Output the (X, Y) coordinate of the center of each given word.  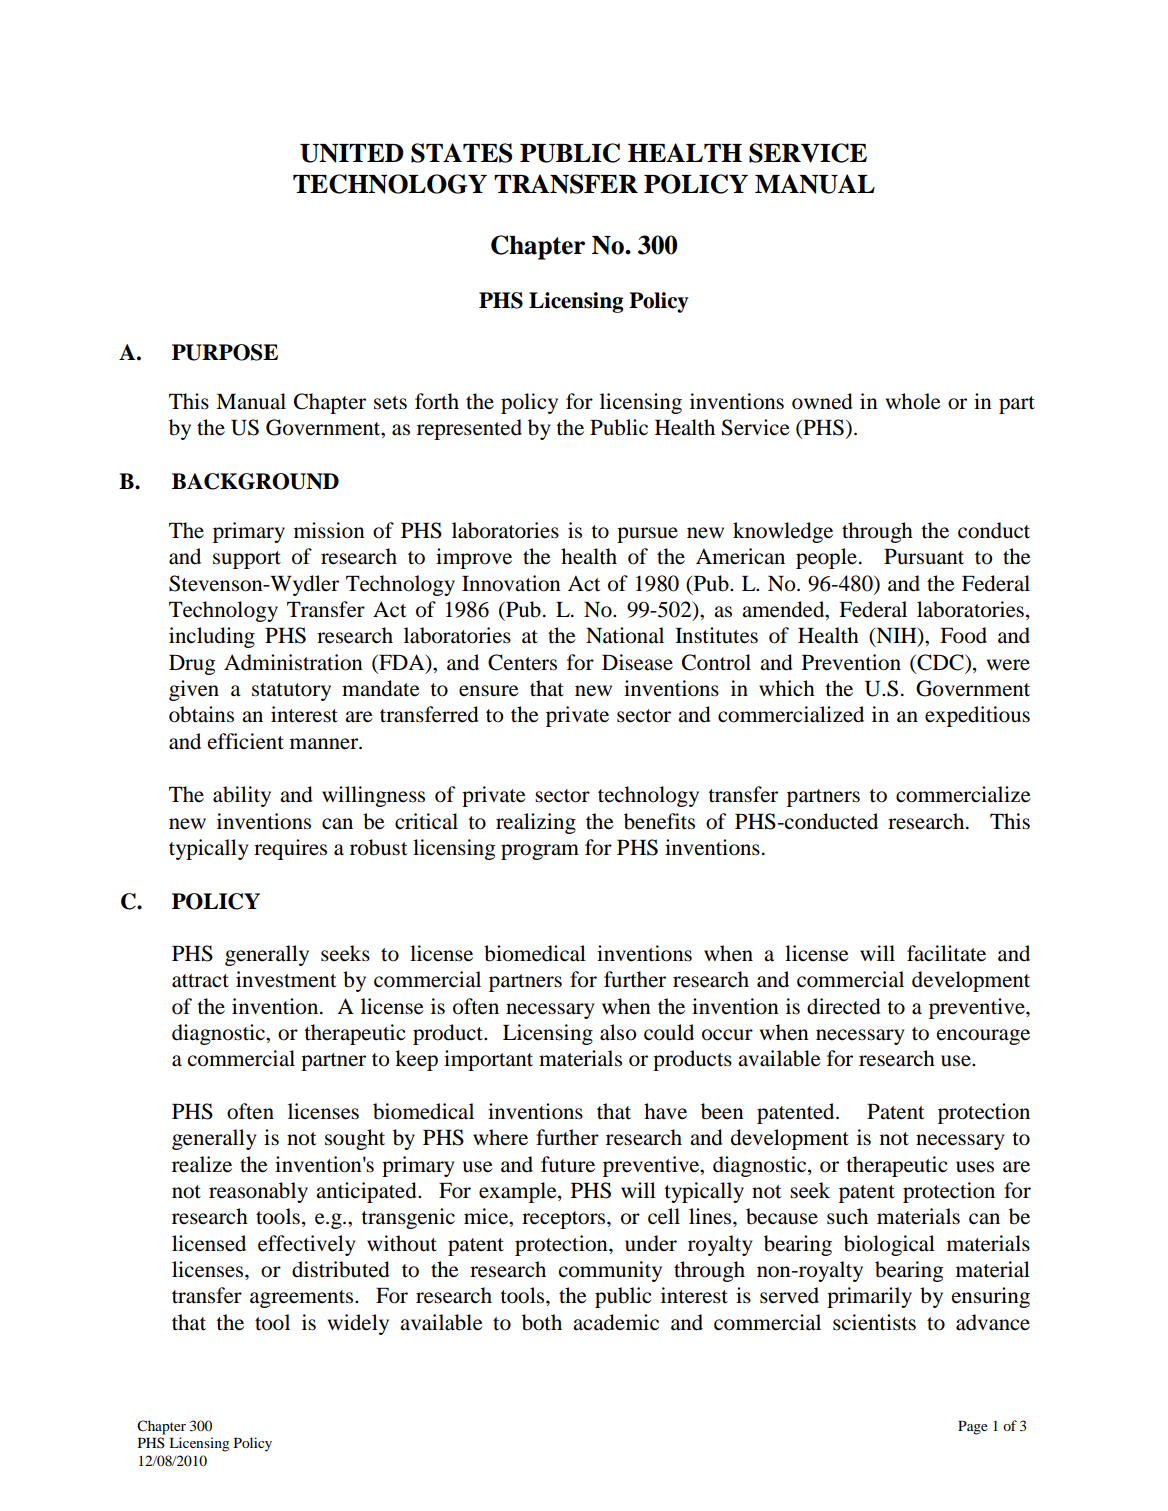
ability (242, 796)
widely (358, 1324)
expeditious (977, 716)
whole (913, 401)
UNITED (352, 153)
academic (616, 1322)
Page (973, 1428)
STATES (461, 153)
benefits (659, 821)
